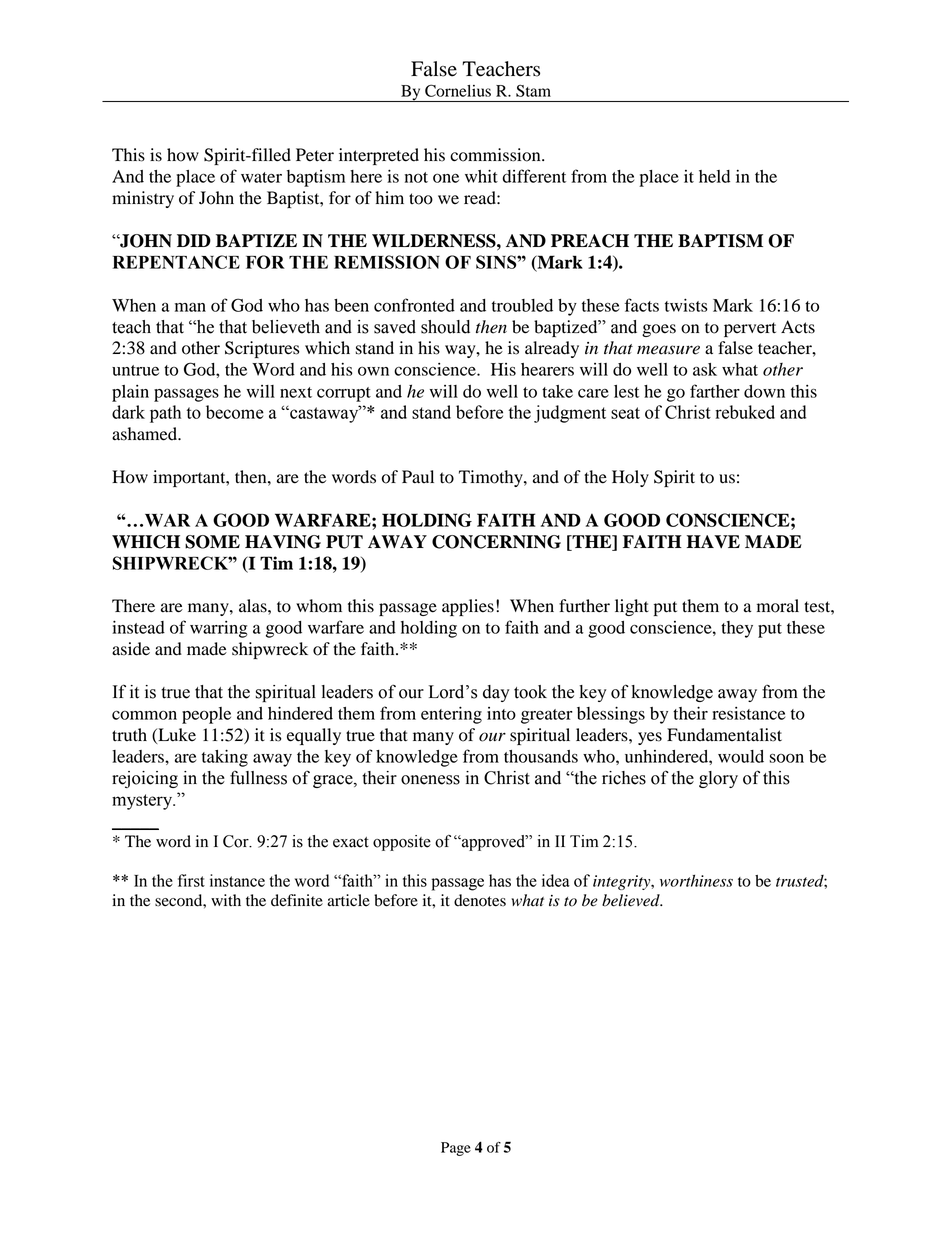  Describe the element at coordinates (261, 177) in the document. I see `water` at that location.
